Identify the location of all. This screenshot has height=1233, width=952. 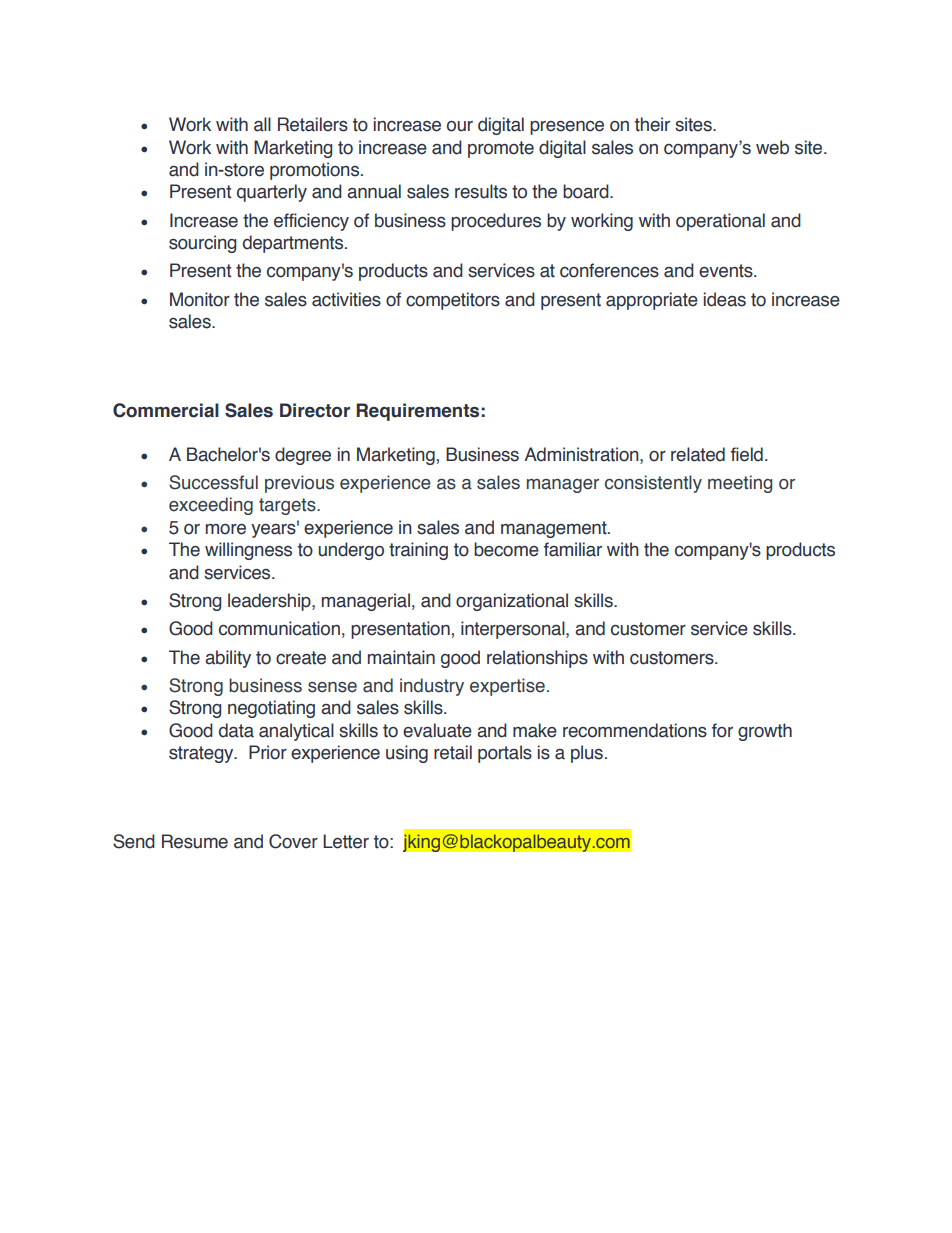
(262, 124).
